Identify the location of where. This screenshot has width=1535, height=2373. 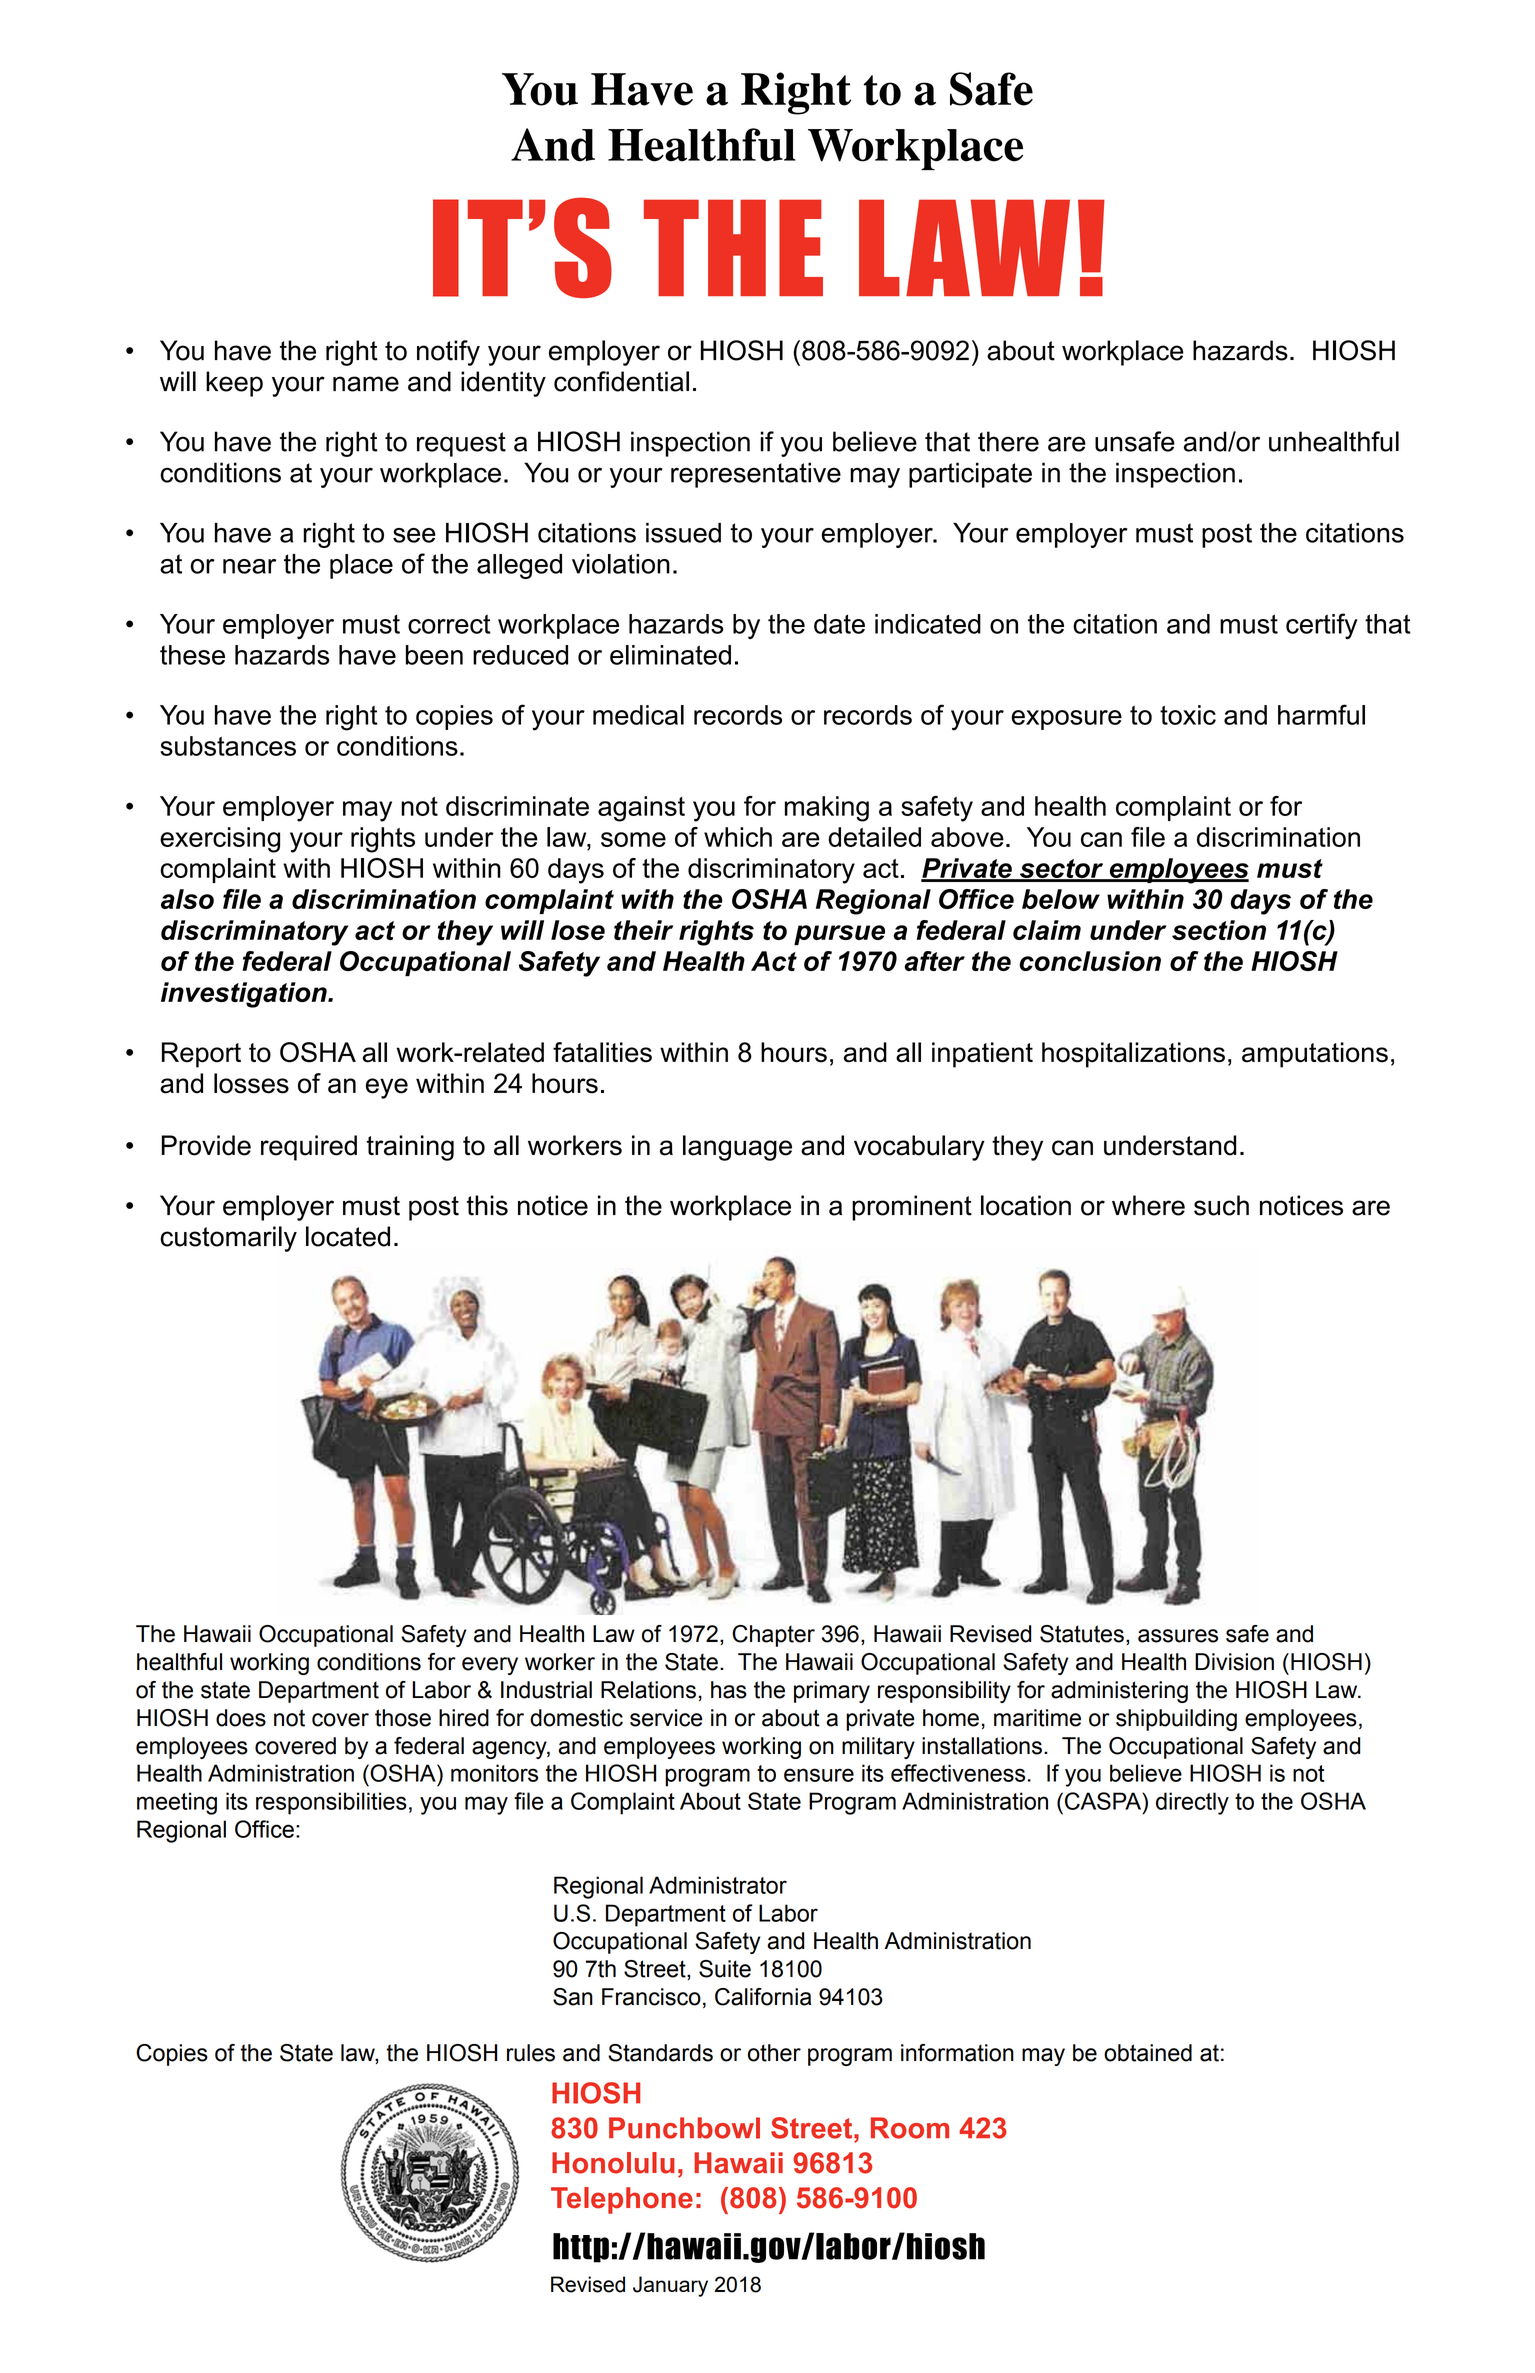
(1148, 1205).
